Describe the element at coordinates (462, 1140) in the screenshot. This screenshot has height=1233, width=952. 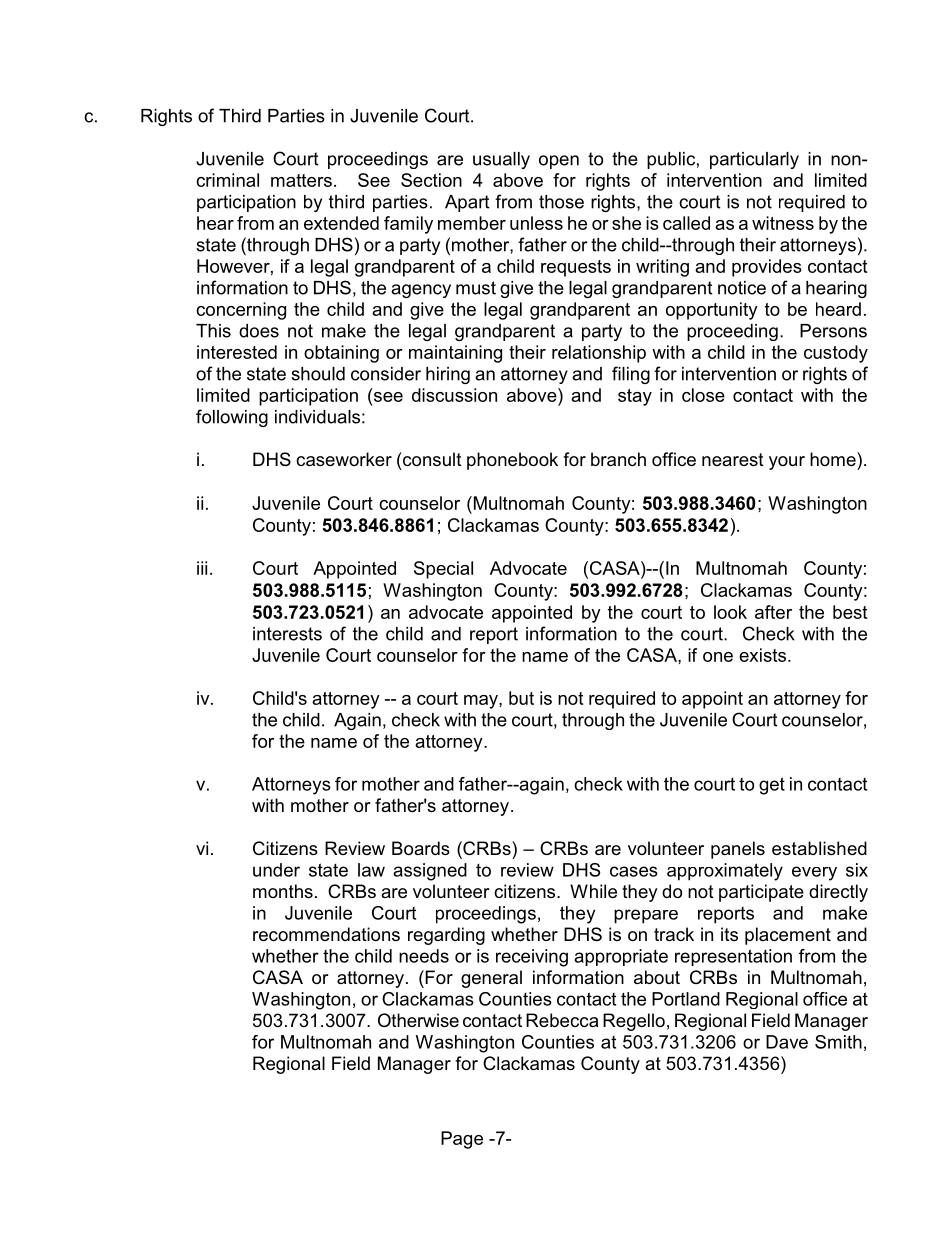
I see `Page` at that location.
